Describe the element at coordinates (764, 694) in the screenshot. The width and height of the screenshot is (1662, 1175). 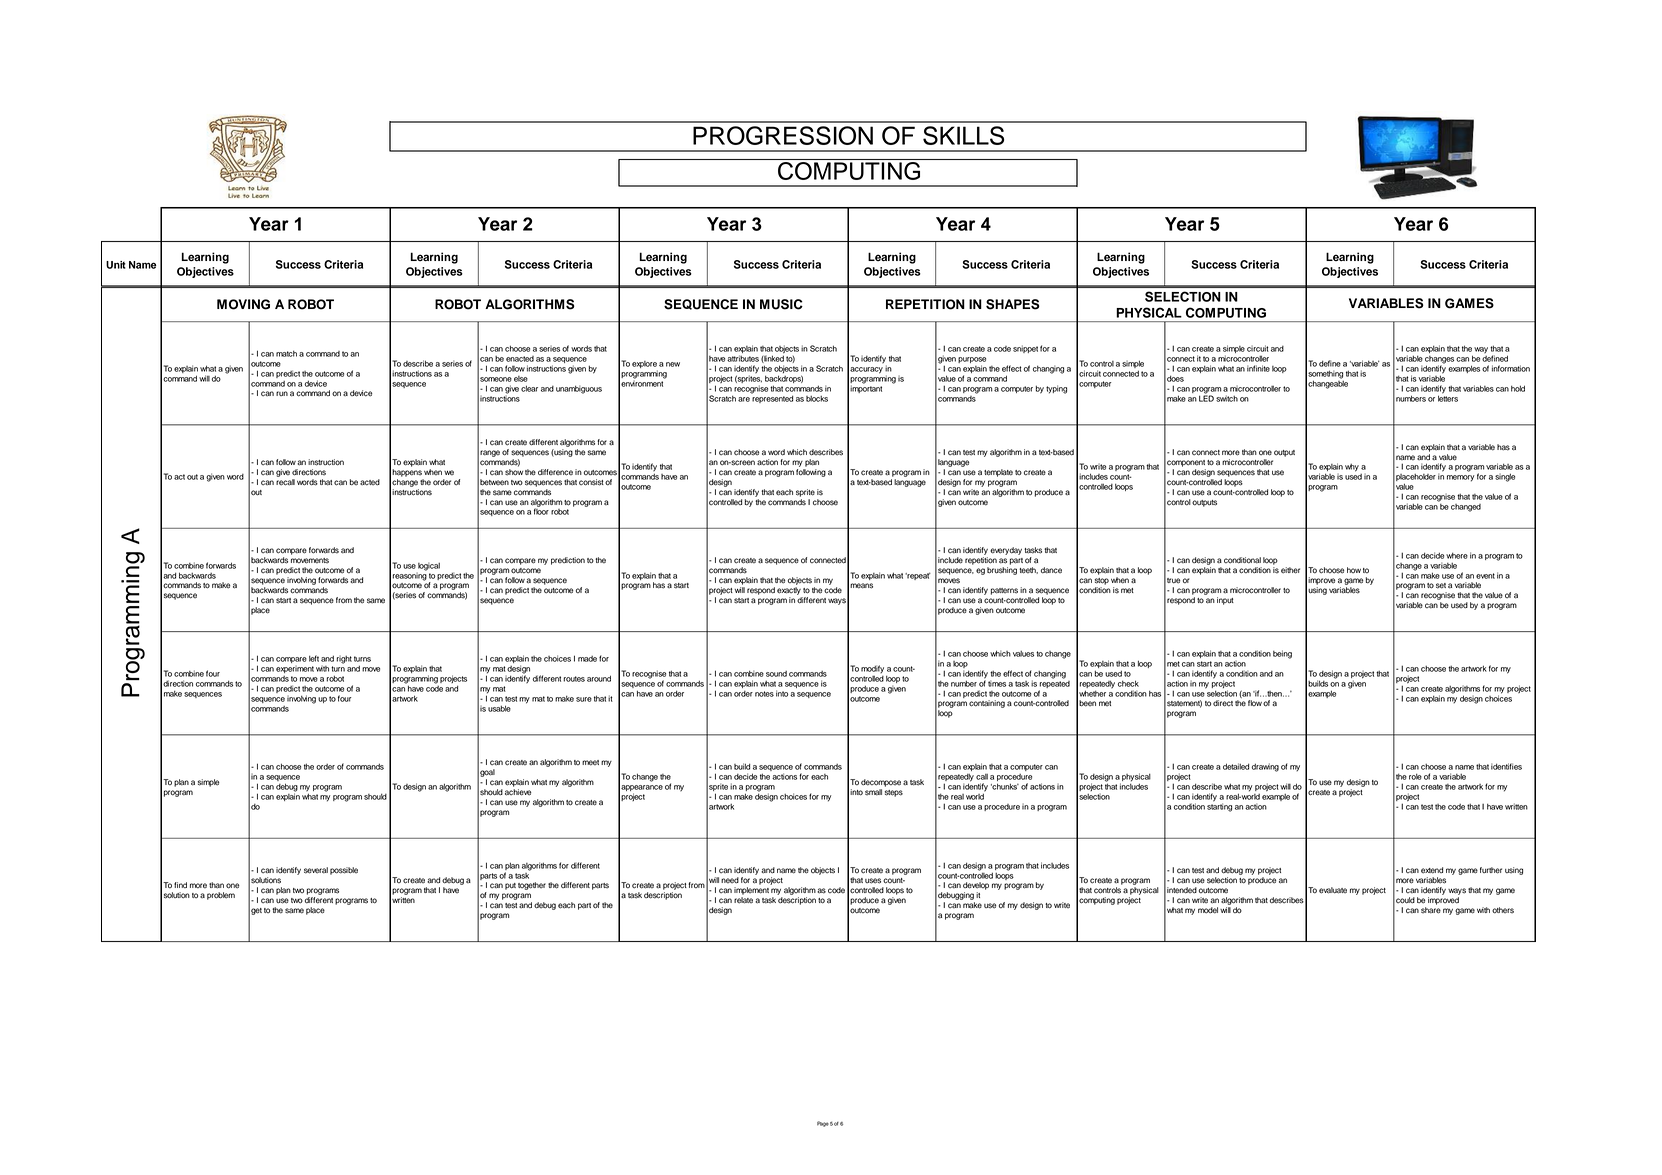
I see `notes` at that location.
